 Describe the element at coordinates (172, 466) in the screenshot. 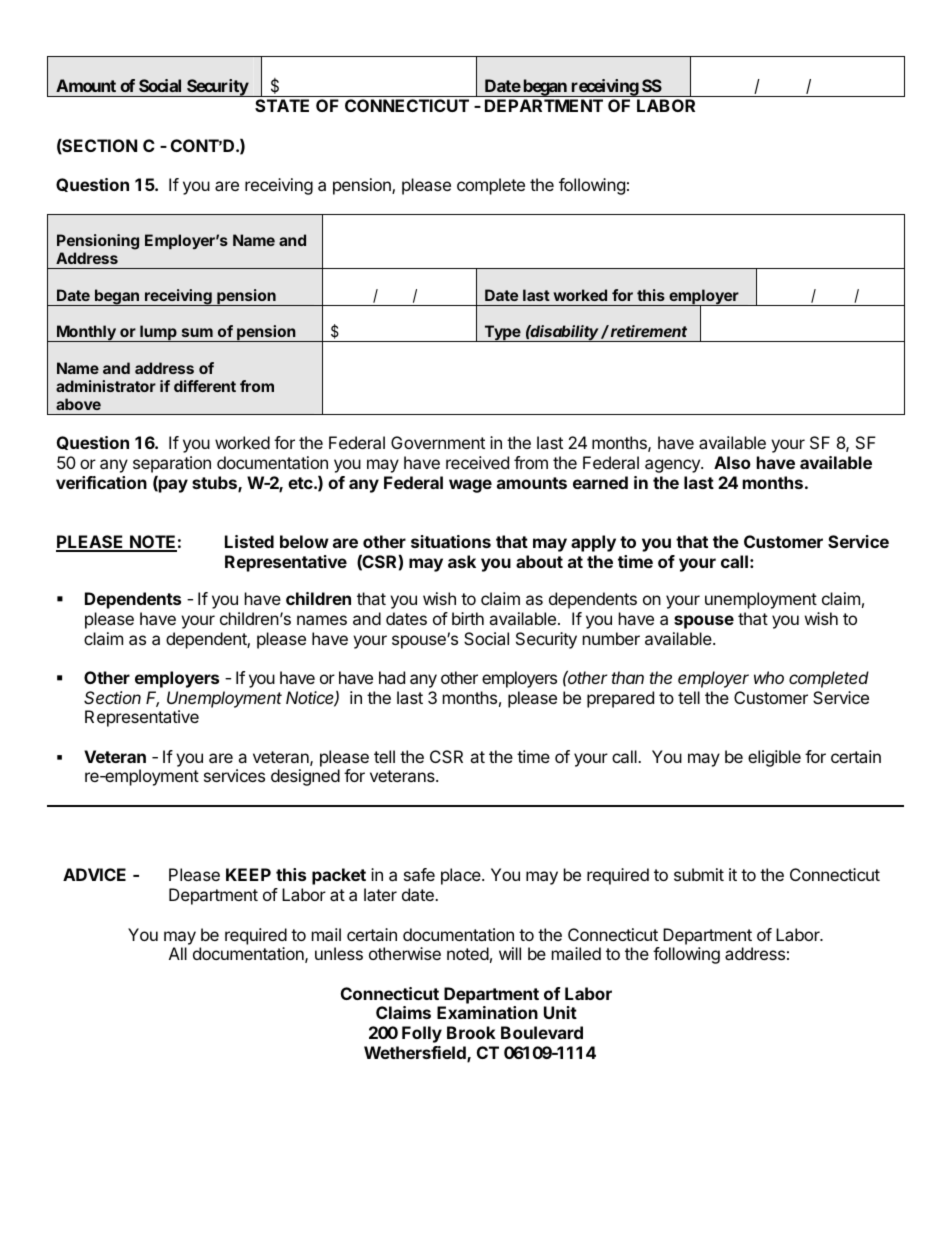

I see `separation` at that location.
